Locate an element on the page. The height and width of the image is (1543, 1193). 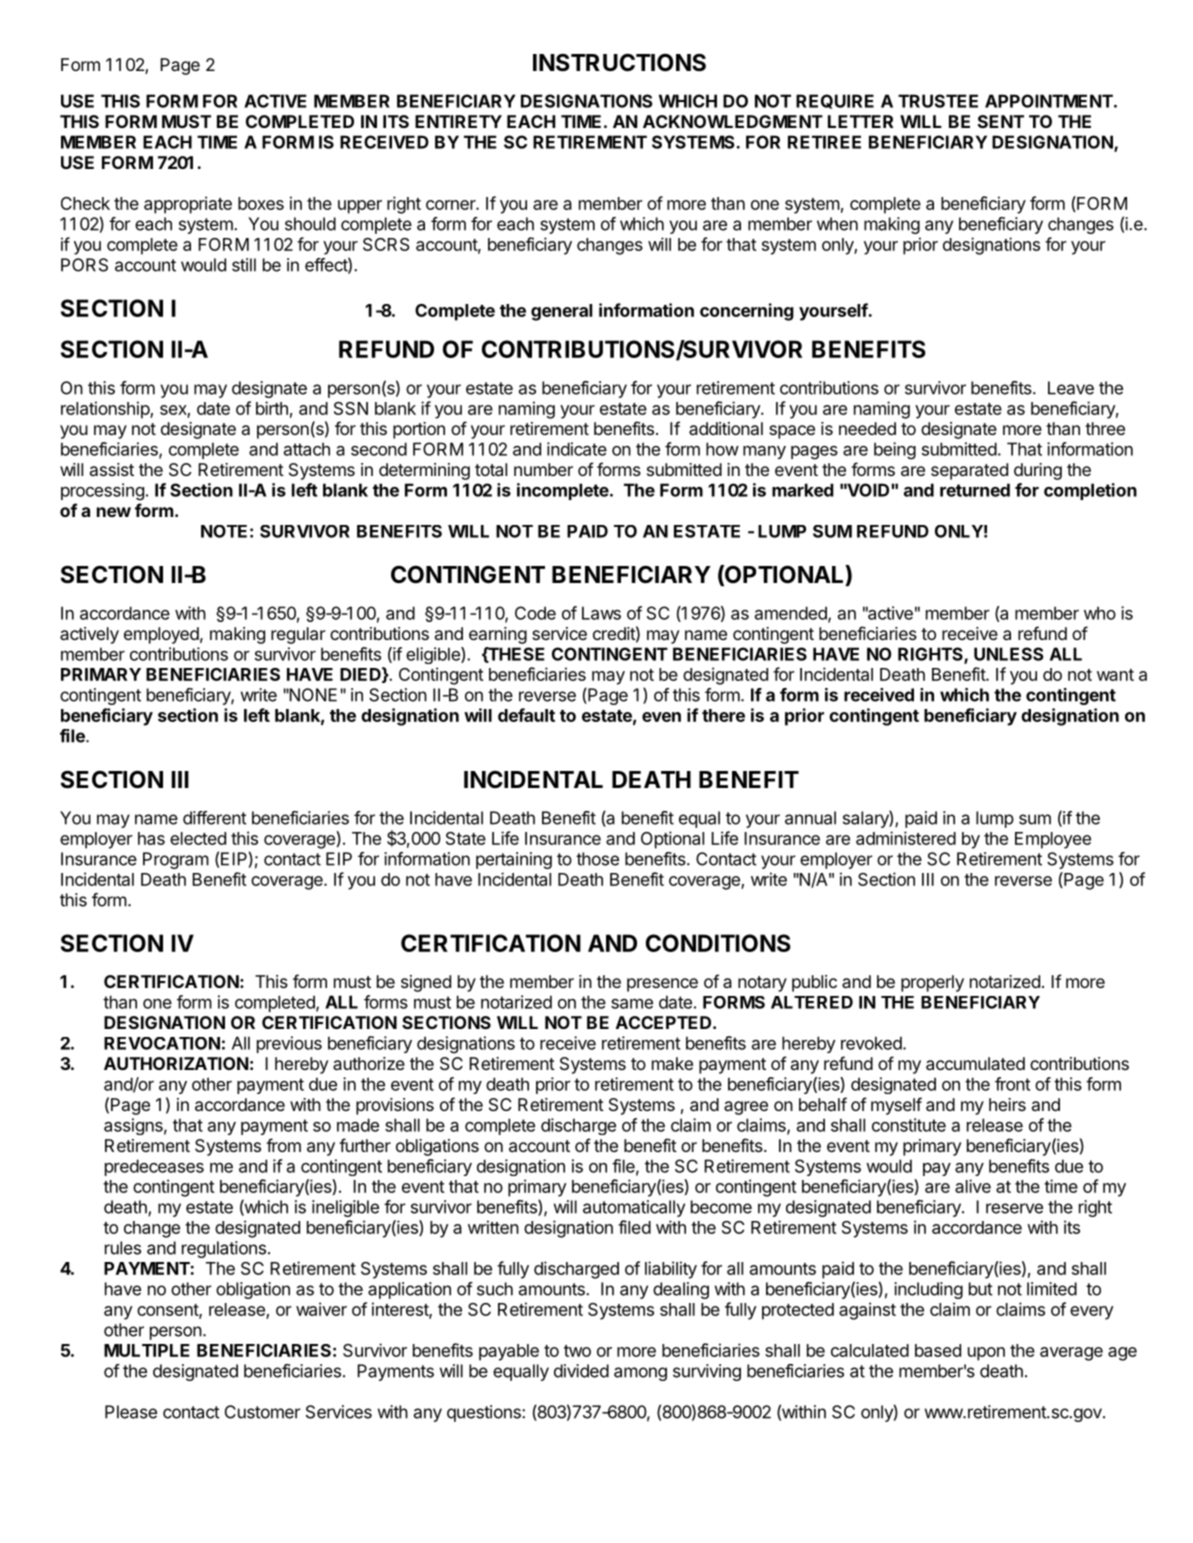
birth is located at coordinates (272, 408).
